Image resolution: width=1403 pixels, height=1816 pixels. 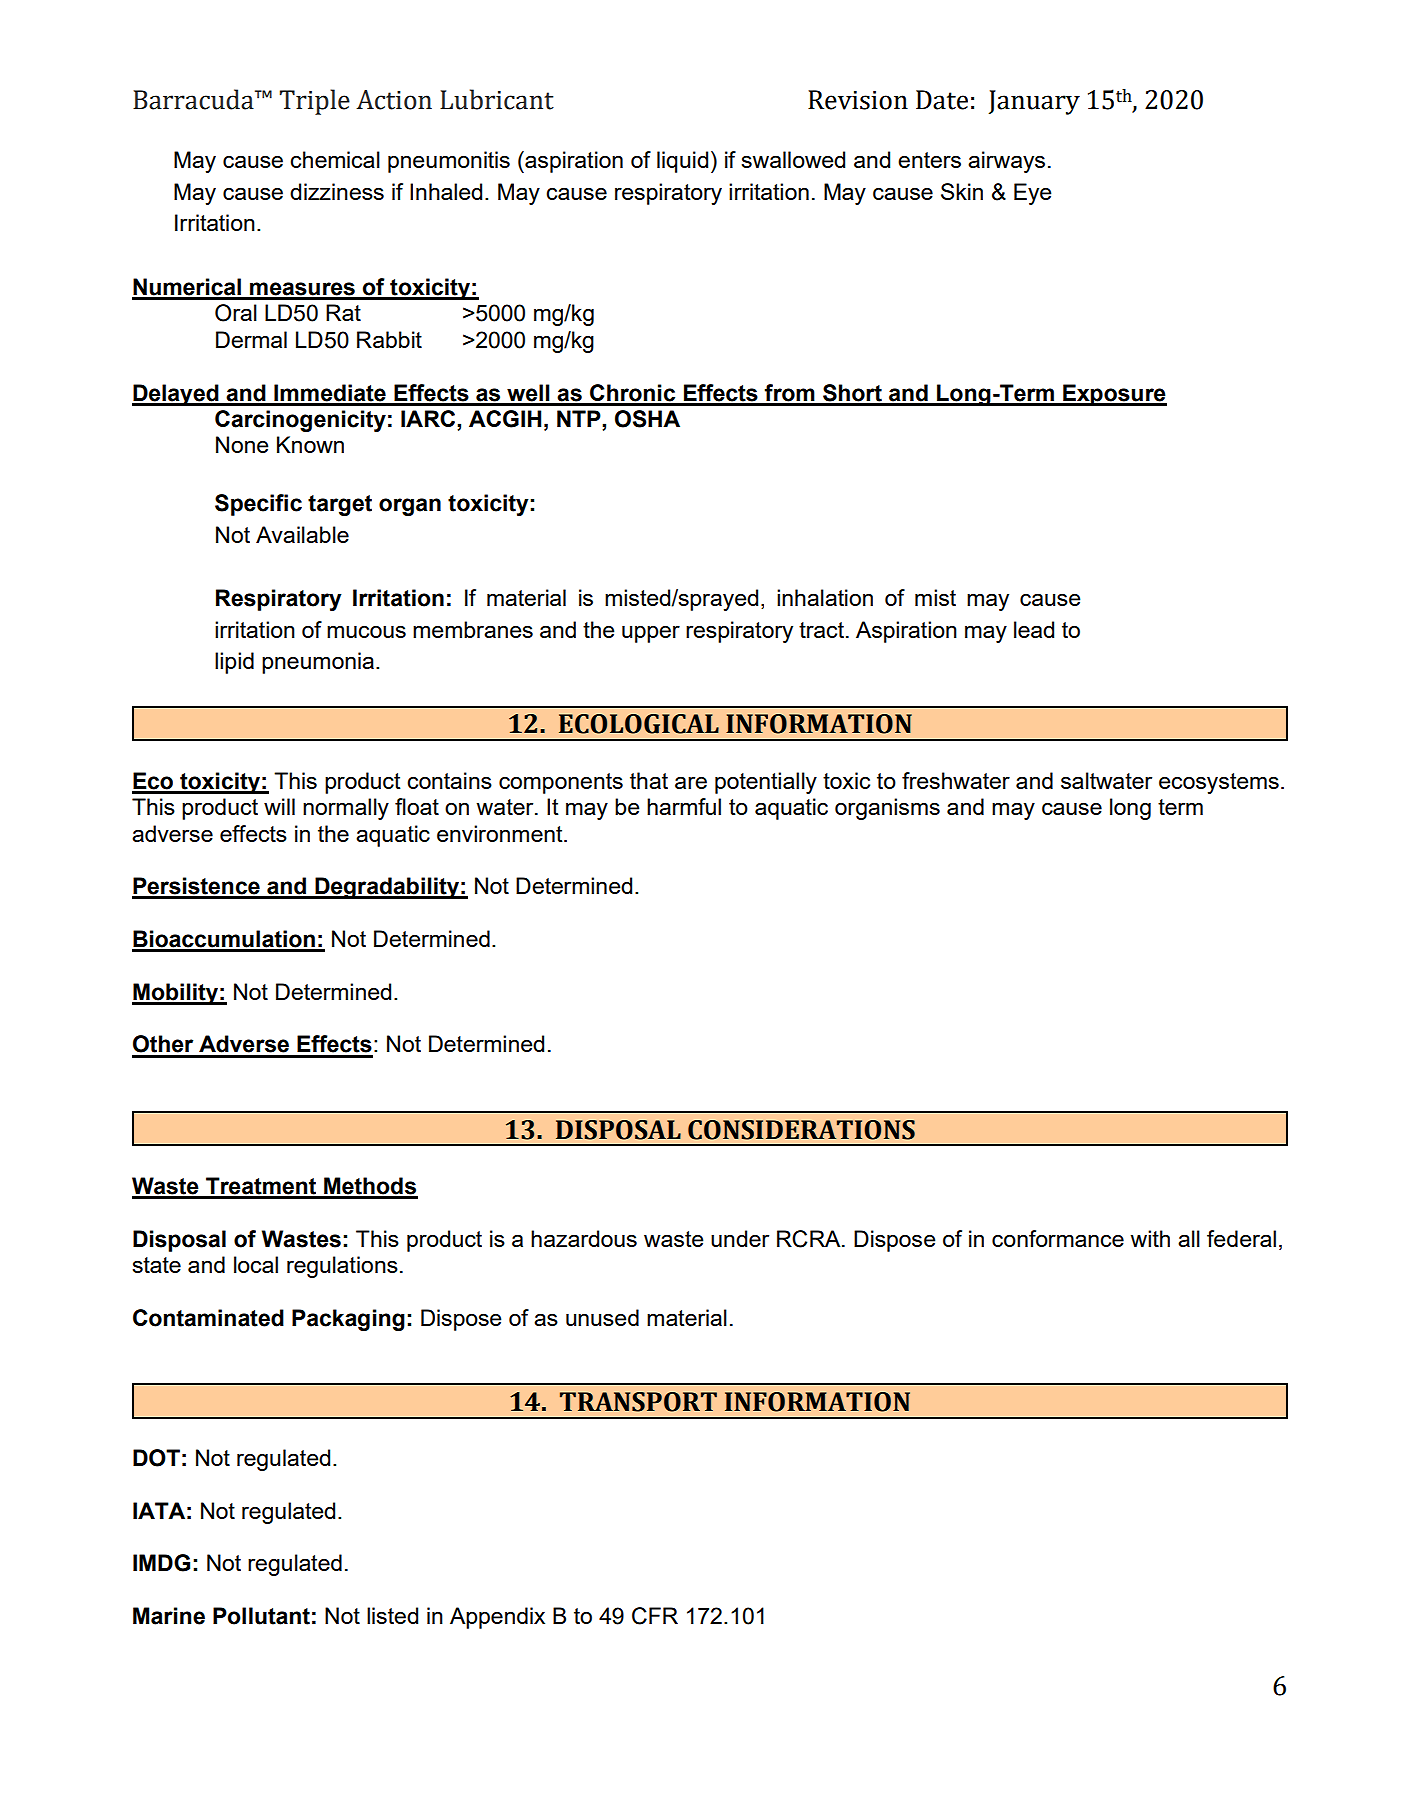 I want to click on harmful, so click(x=684, y=806).
